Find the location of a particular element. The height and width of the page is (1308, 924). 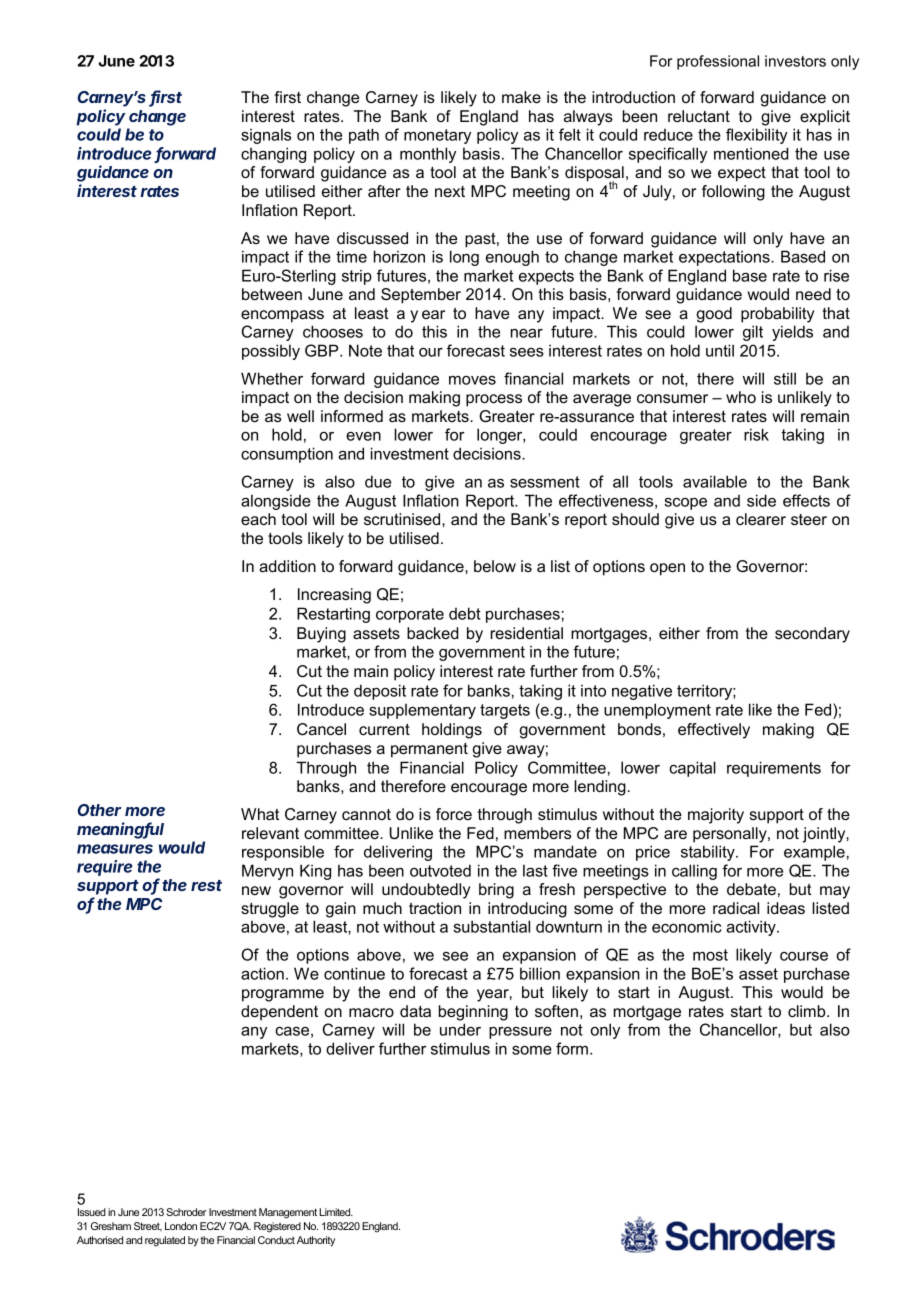

signals is located at coordinates (266, 136).
